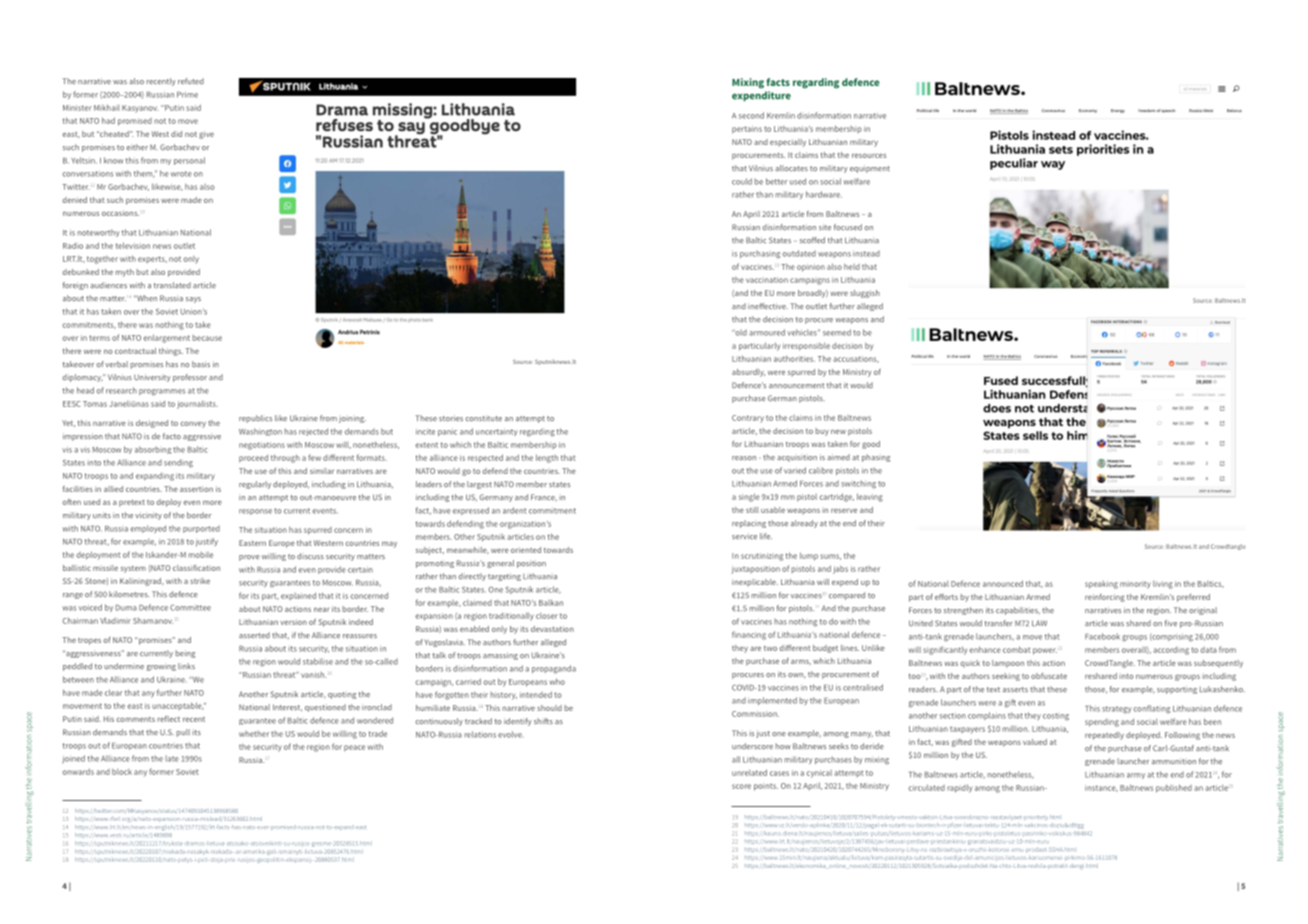 The image size is (1308, 924). Describe the element at coordinates (1003, 583) in the screenshot. I see `announced` at that location.
